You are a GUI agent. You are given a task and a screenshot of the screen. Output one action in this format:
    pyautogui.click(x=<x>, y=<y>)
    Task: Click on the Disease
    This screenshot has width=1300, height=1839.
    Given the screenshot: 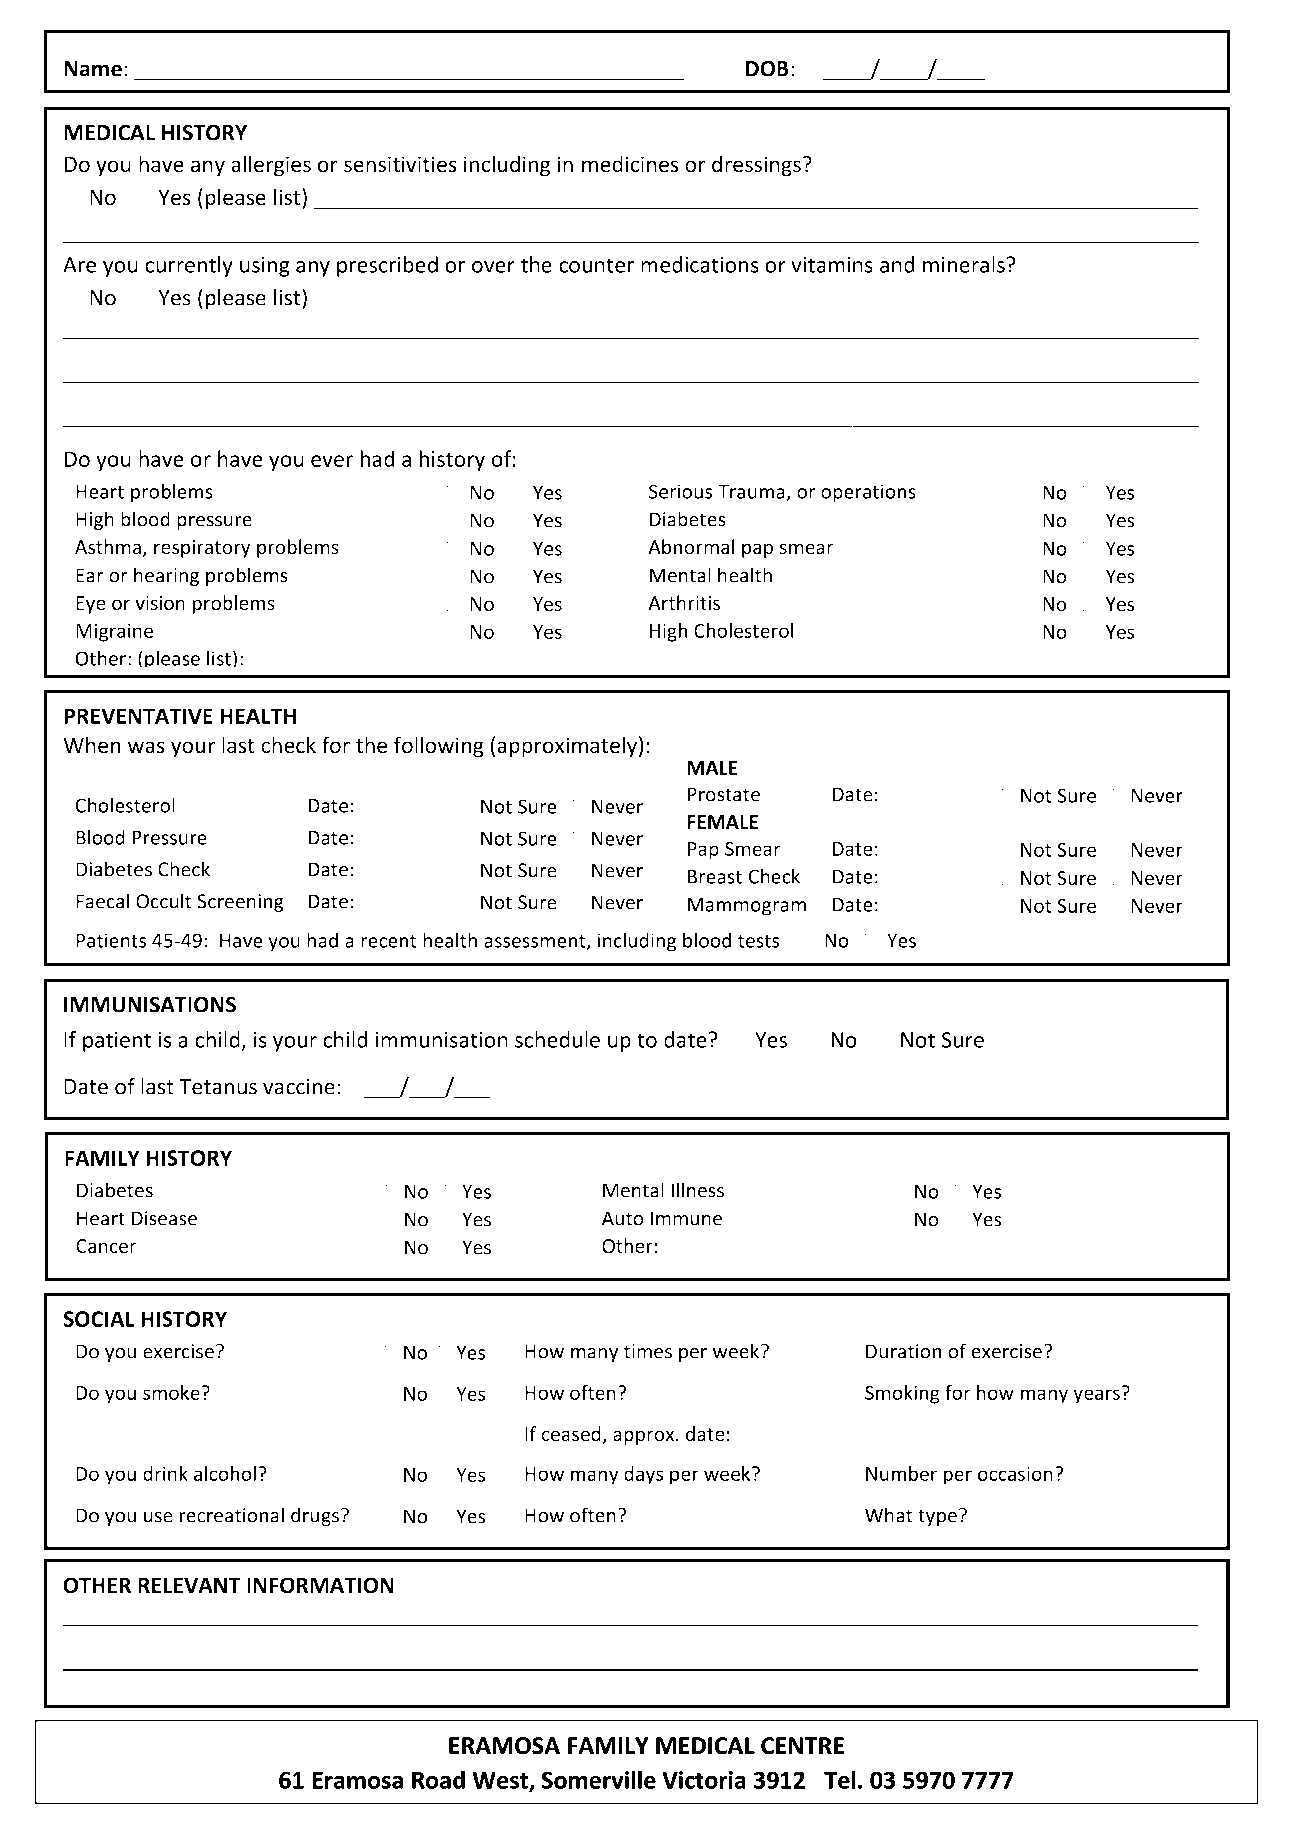 What is the action you would take?
    pyautogui.click(x=164, y=1218)
